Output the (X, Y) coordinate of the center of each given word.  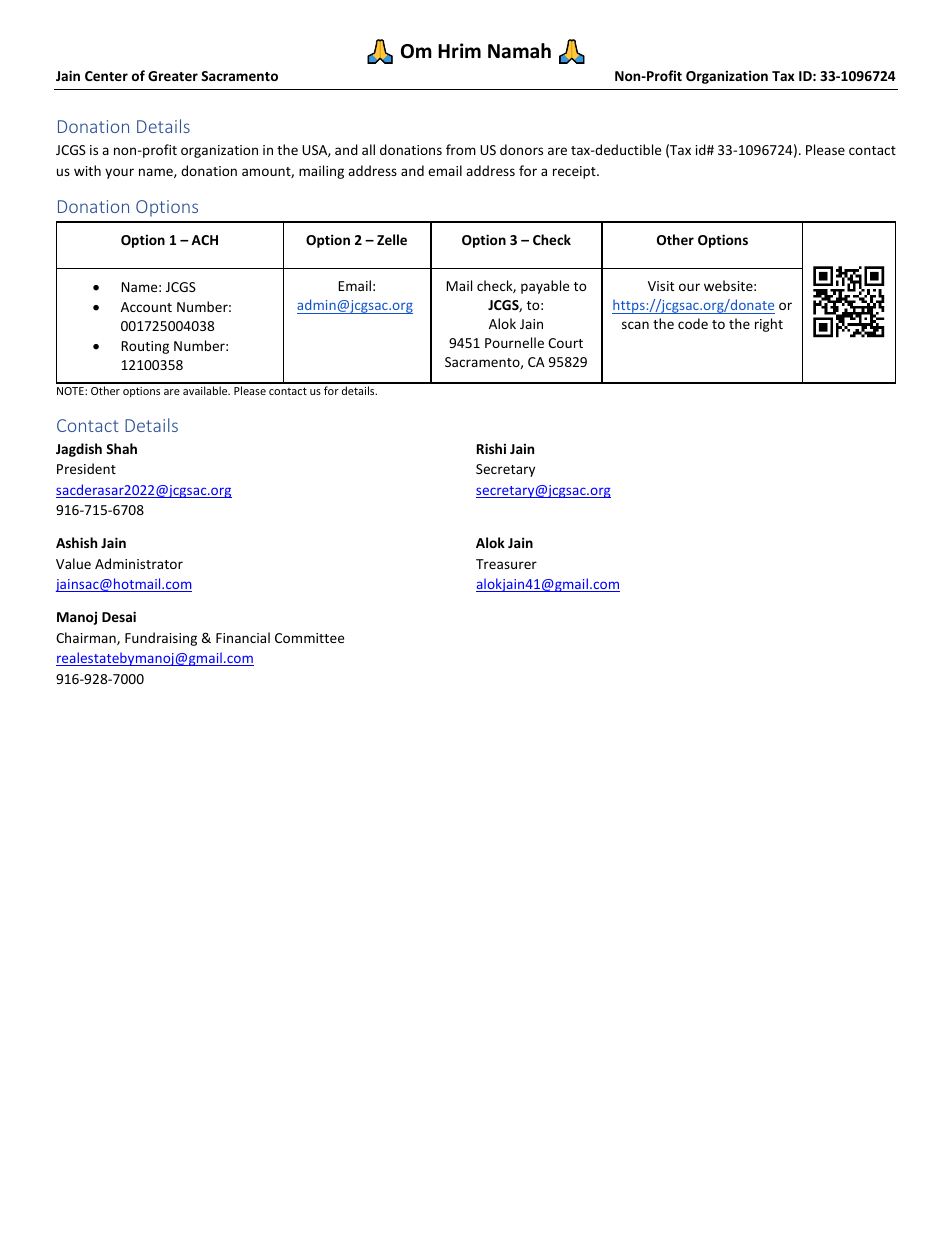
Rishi (491, 448)
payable (545, 287)
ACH (204, 240)
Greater (173, 76)
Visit (661, 286)
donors (521, 149)
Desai (119, 616)
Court (565, 343)
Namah (519, 51)
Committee (309, 638)
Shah (121, 448)
